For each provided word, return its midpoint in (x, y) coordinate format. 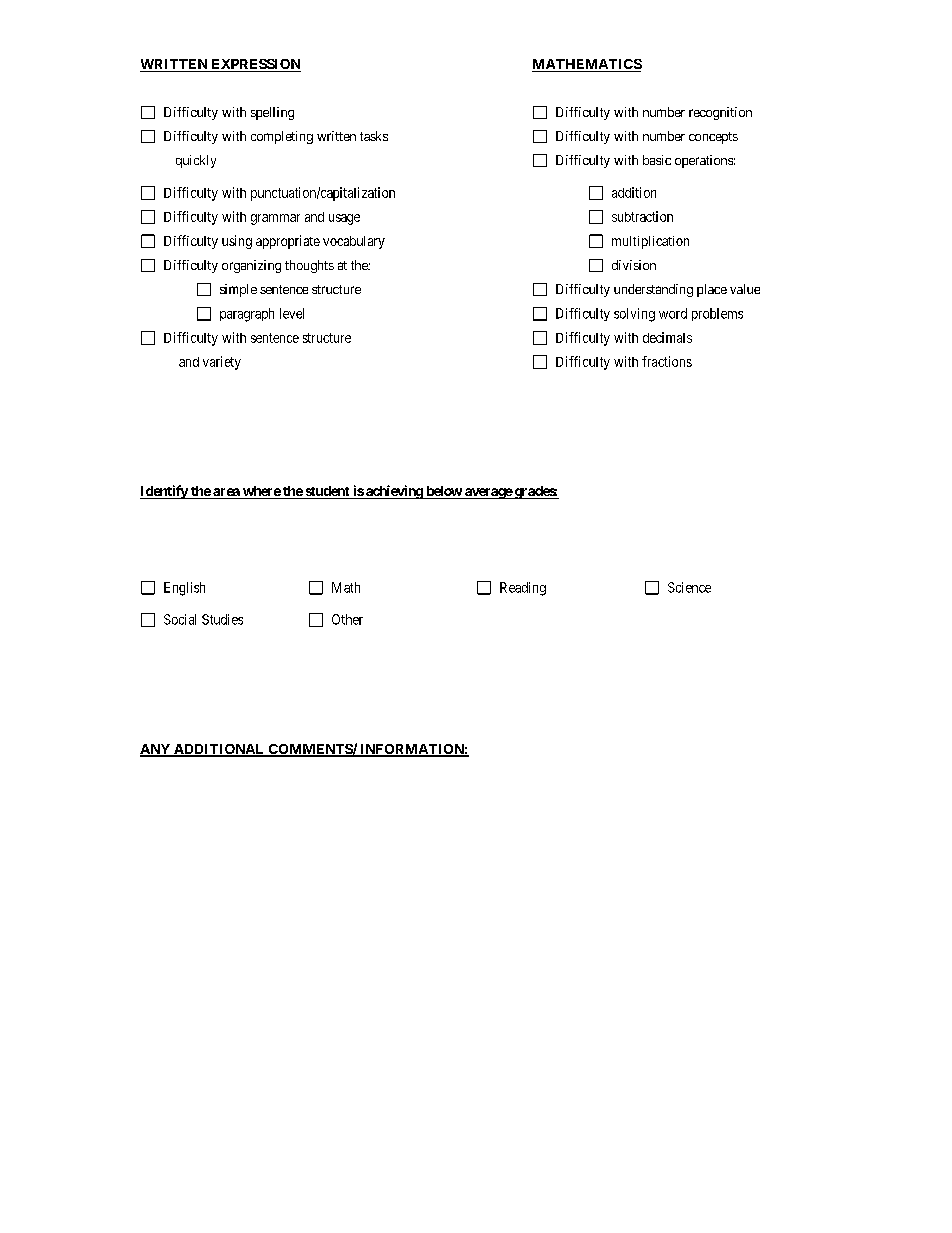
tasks (374, 136)
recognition (720, 113)
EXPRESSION (255, 65)
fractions (667, 361)
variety (222, 363)
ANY (156, 750)
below (443, 492)
